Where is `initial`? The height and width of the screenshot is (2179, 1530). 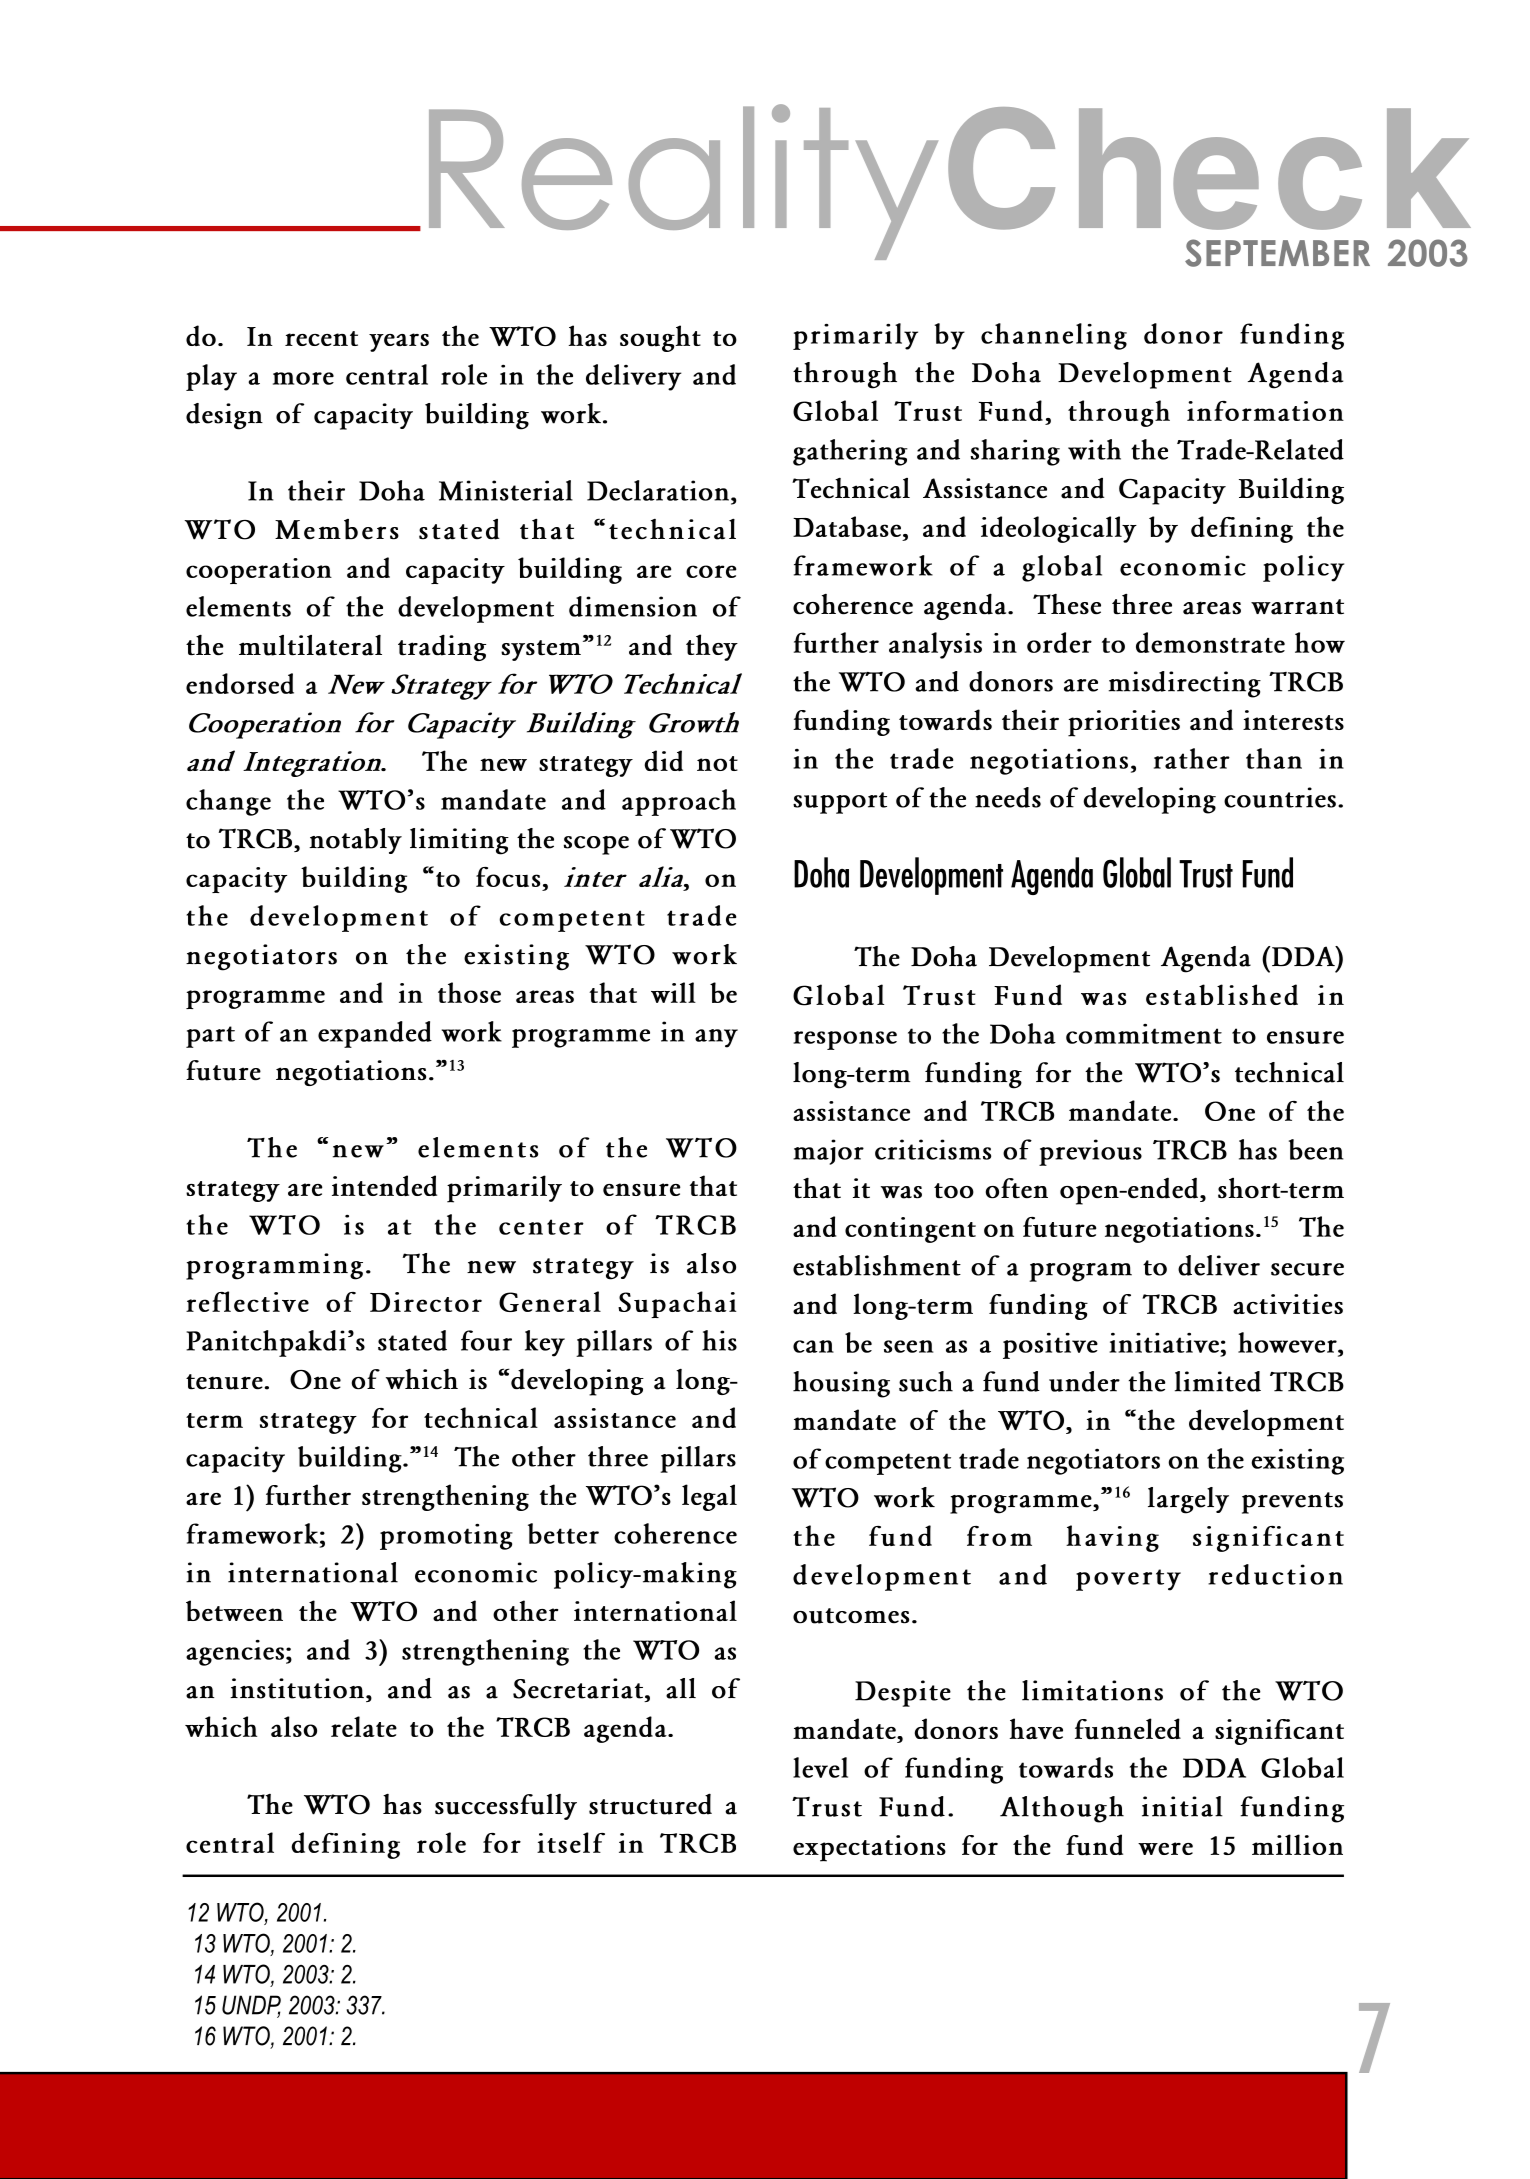 initial is located at coordinates (1182, 1806).
